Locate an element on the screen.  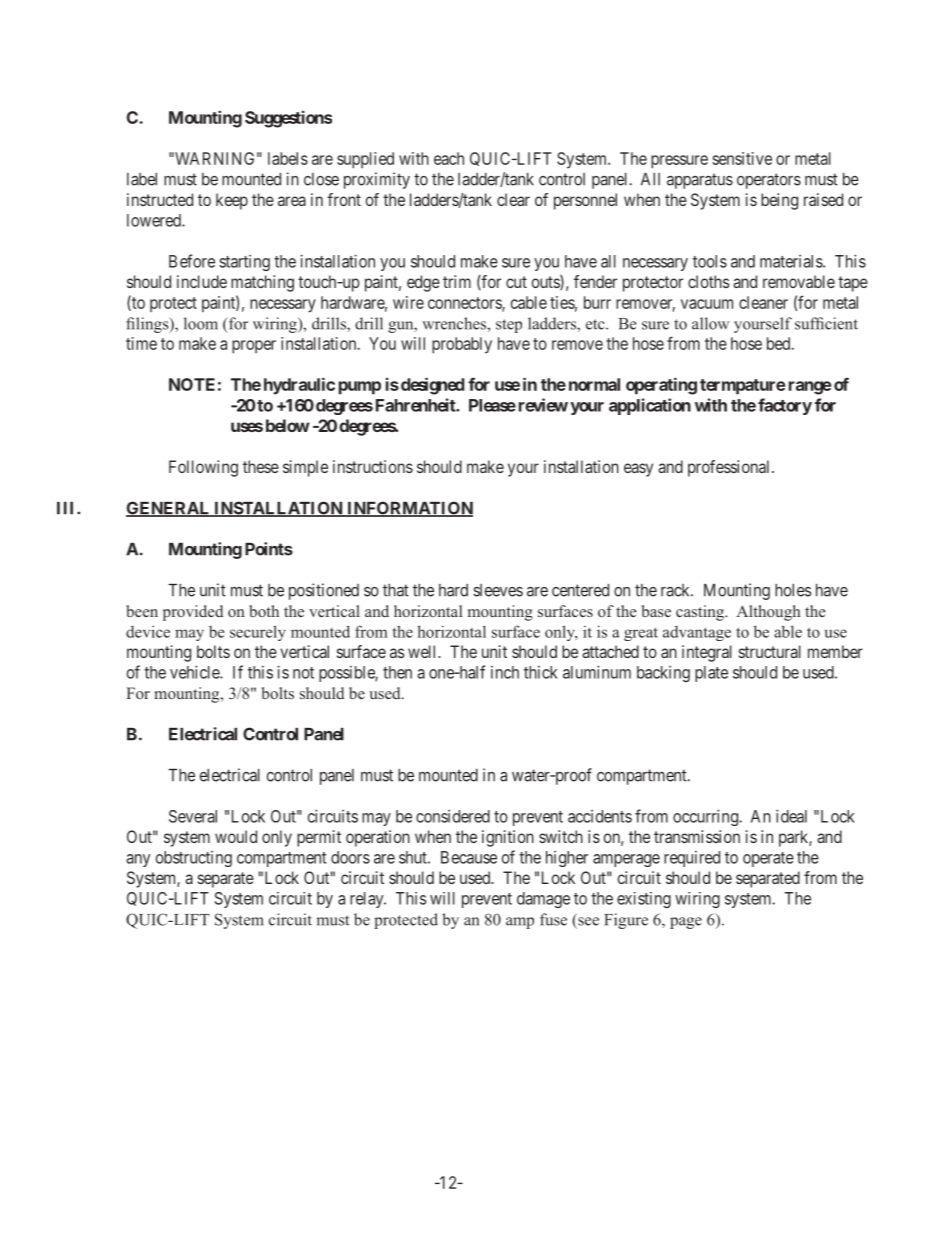
vehicle is located at coordinates (195, 672).
